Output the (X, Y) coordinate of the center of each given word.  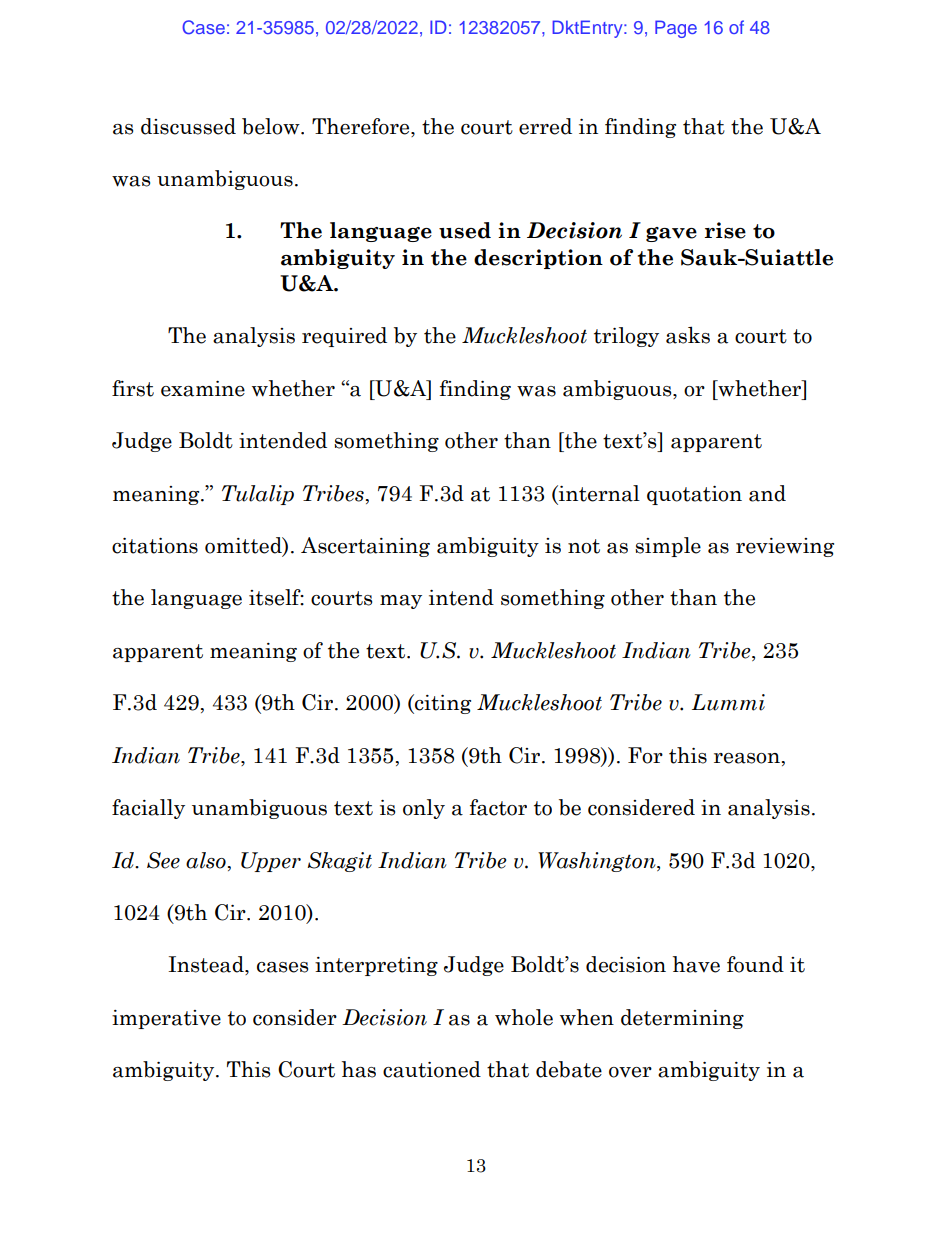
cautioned (432, 1069)
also (206, 860)
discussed (188, 126)
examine (203, 389)
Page (676, 29)
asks (688, 335)
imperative (166, 1019)
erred (545, 126)
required (344, 337)
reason (747, 758)
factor (498, 807)
